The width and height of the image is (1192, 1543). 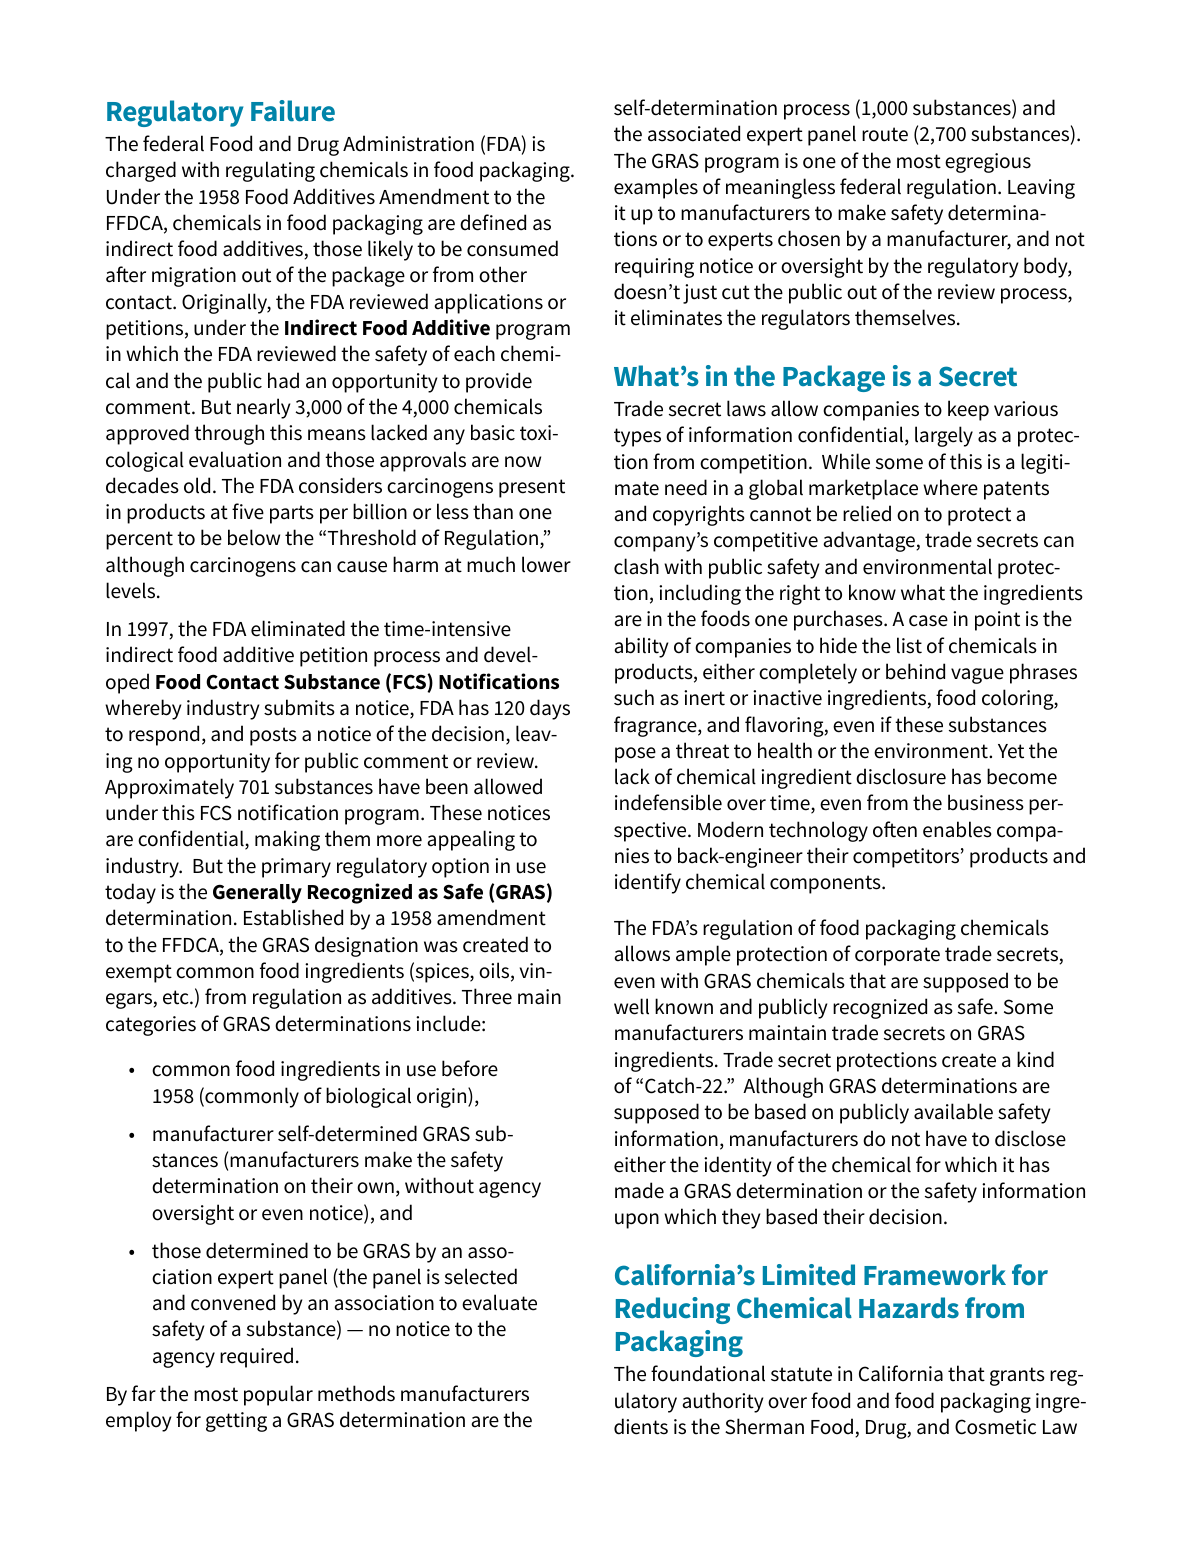 What do you see at coordinates (270, 171) in the image?
I see `regulating` at bounding box center [270, 171].
